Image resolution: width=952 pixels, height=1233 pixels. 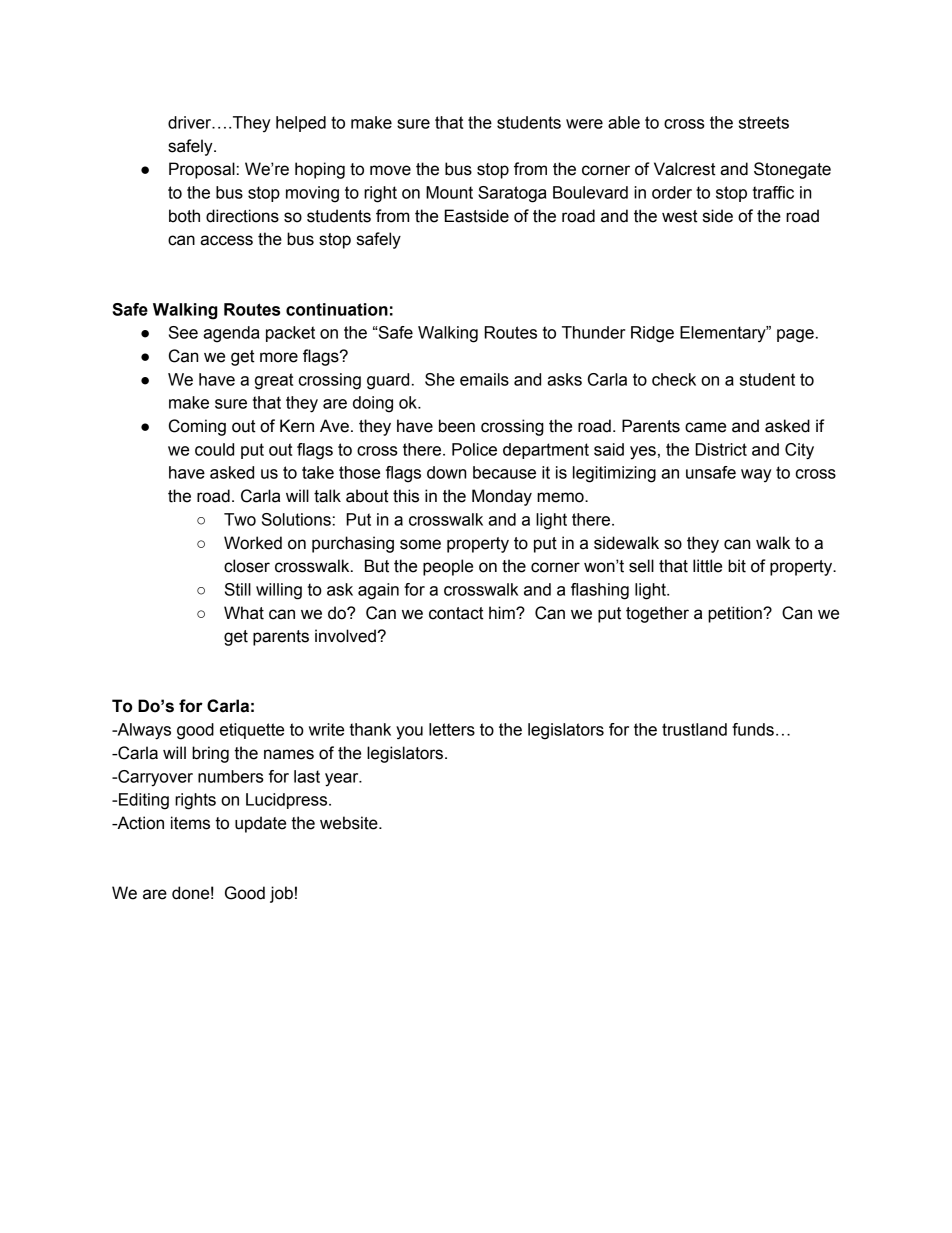 What do you see at coordinates (244, 613) in the screenshot?
I see `What` at bounding box center [244, 613].
